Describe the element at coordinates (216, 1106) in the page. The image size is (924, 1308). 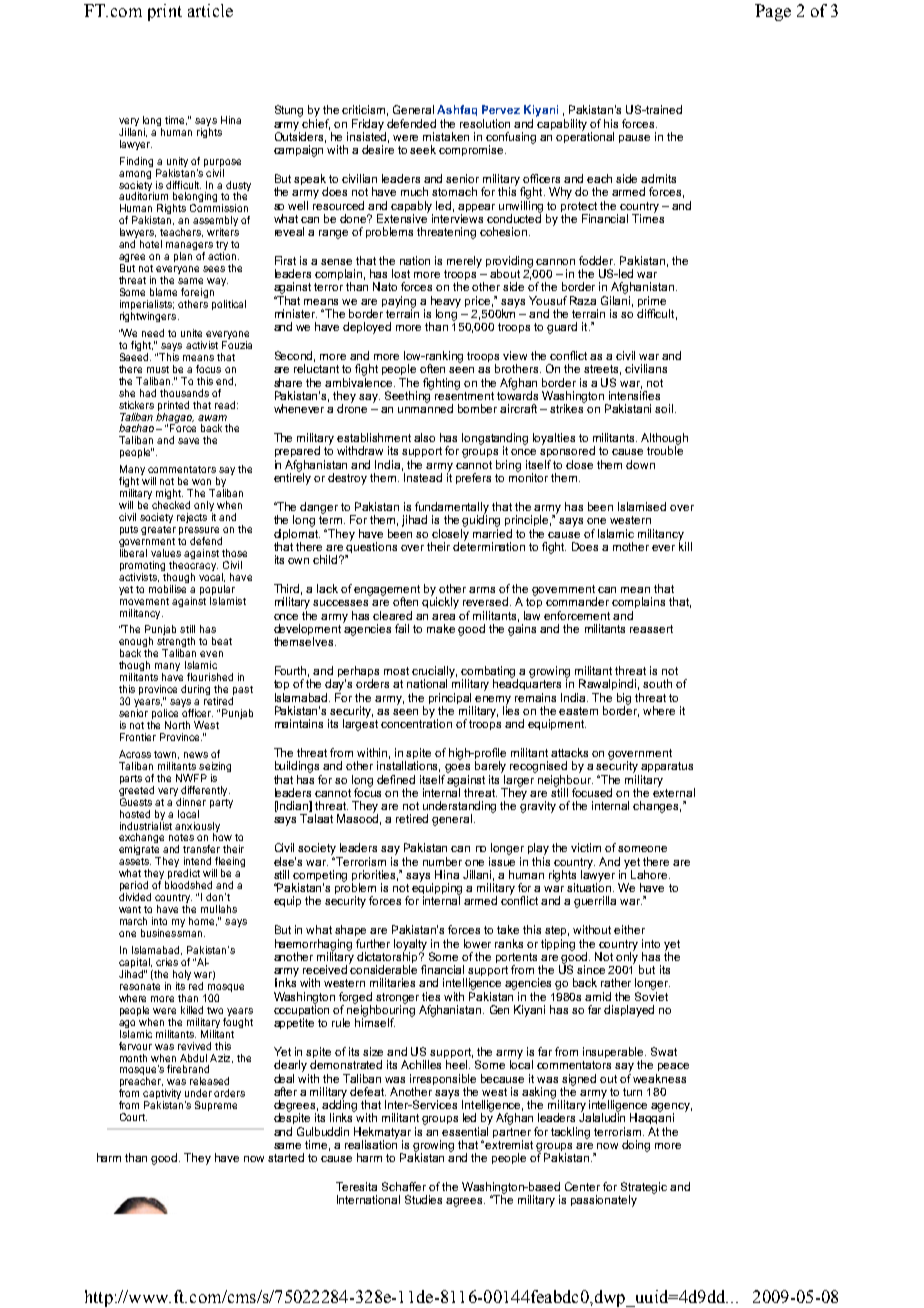
I see `Supreme` at that location.
